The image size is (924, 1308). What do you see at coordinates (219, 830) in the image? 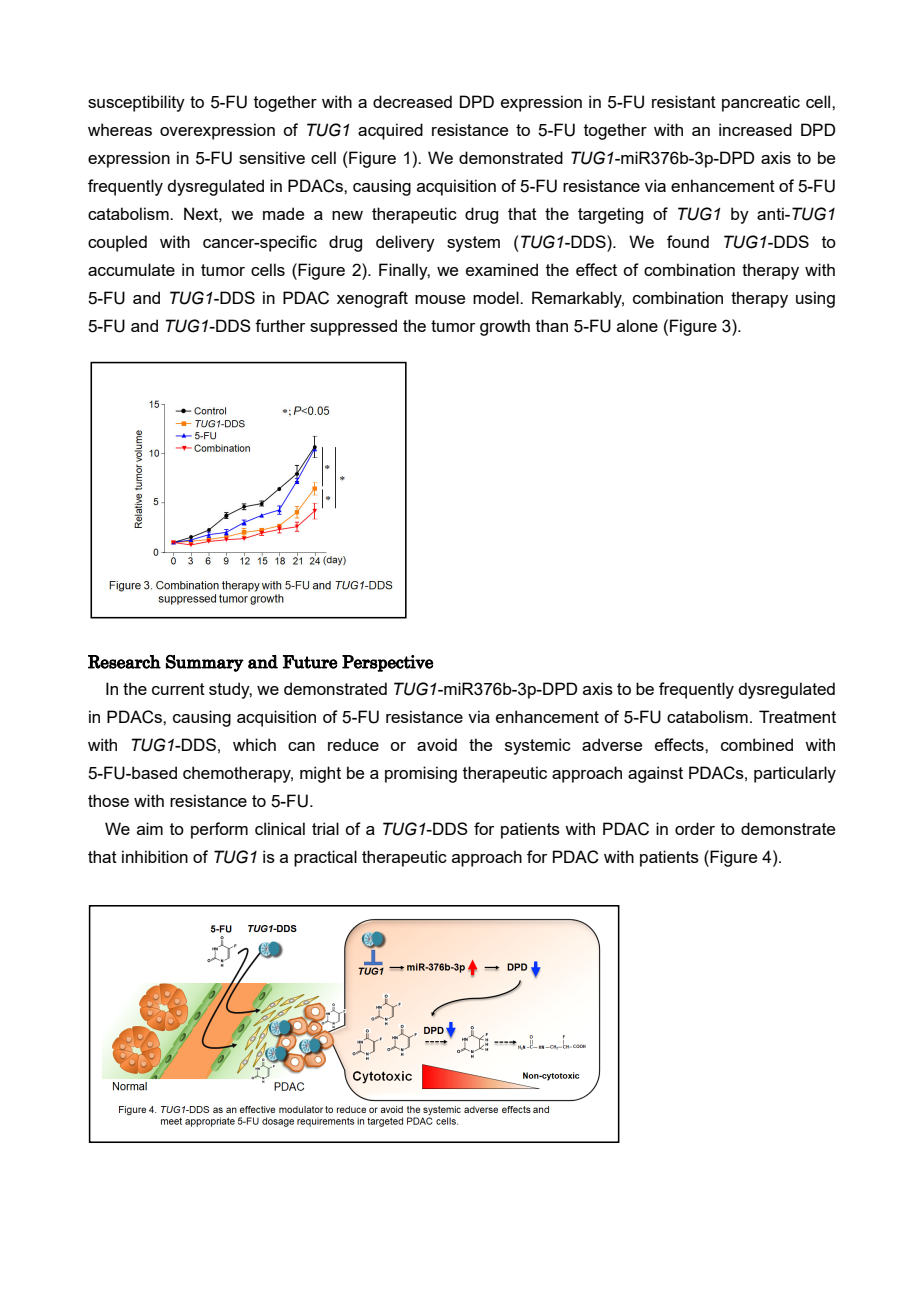
I see `perform` at bounding box center [219, 830].
